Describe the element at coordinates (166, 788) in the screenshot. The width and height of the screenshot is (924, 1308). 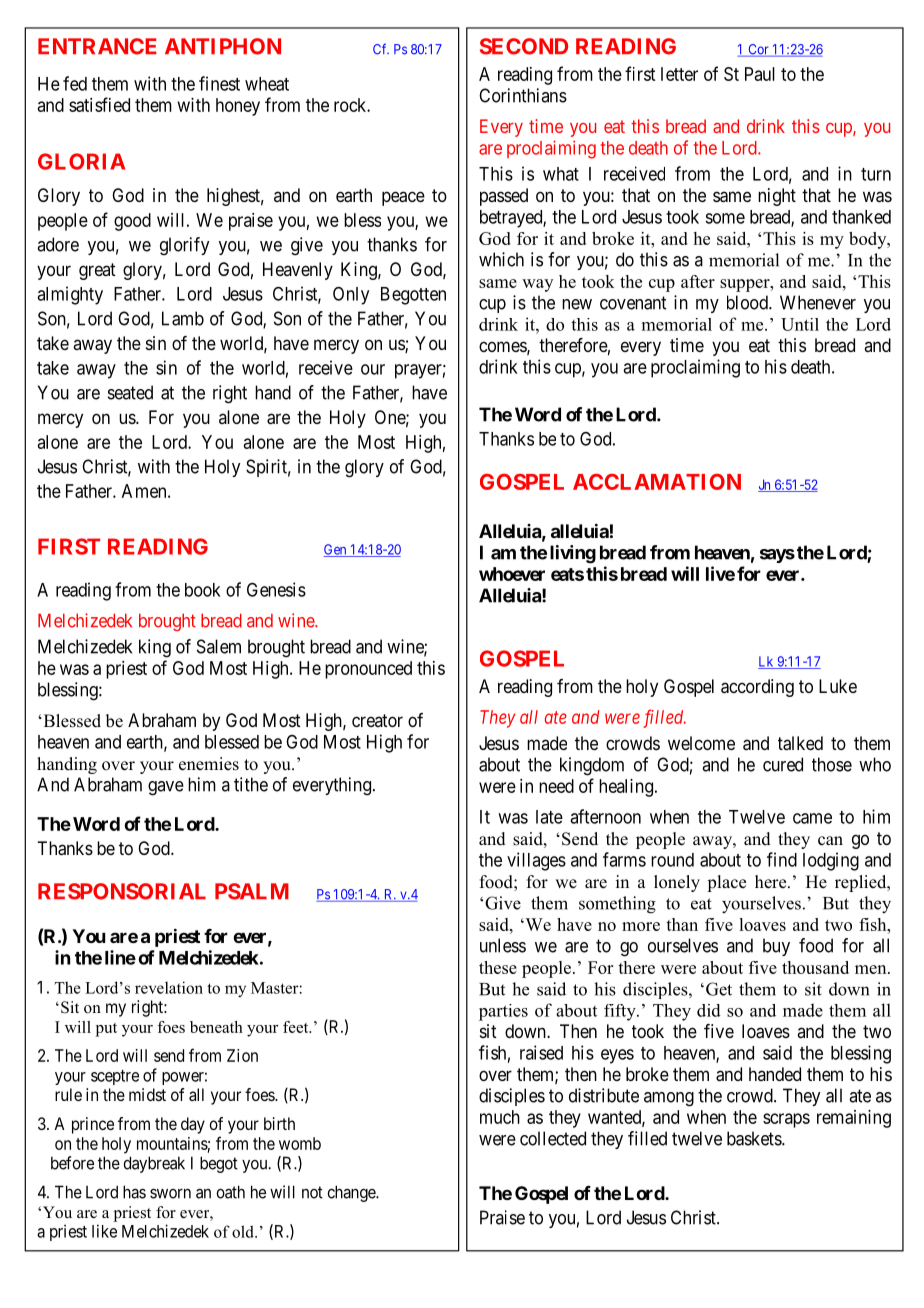
I see `gave` at that location.
